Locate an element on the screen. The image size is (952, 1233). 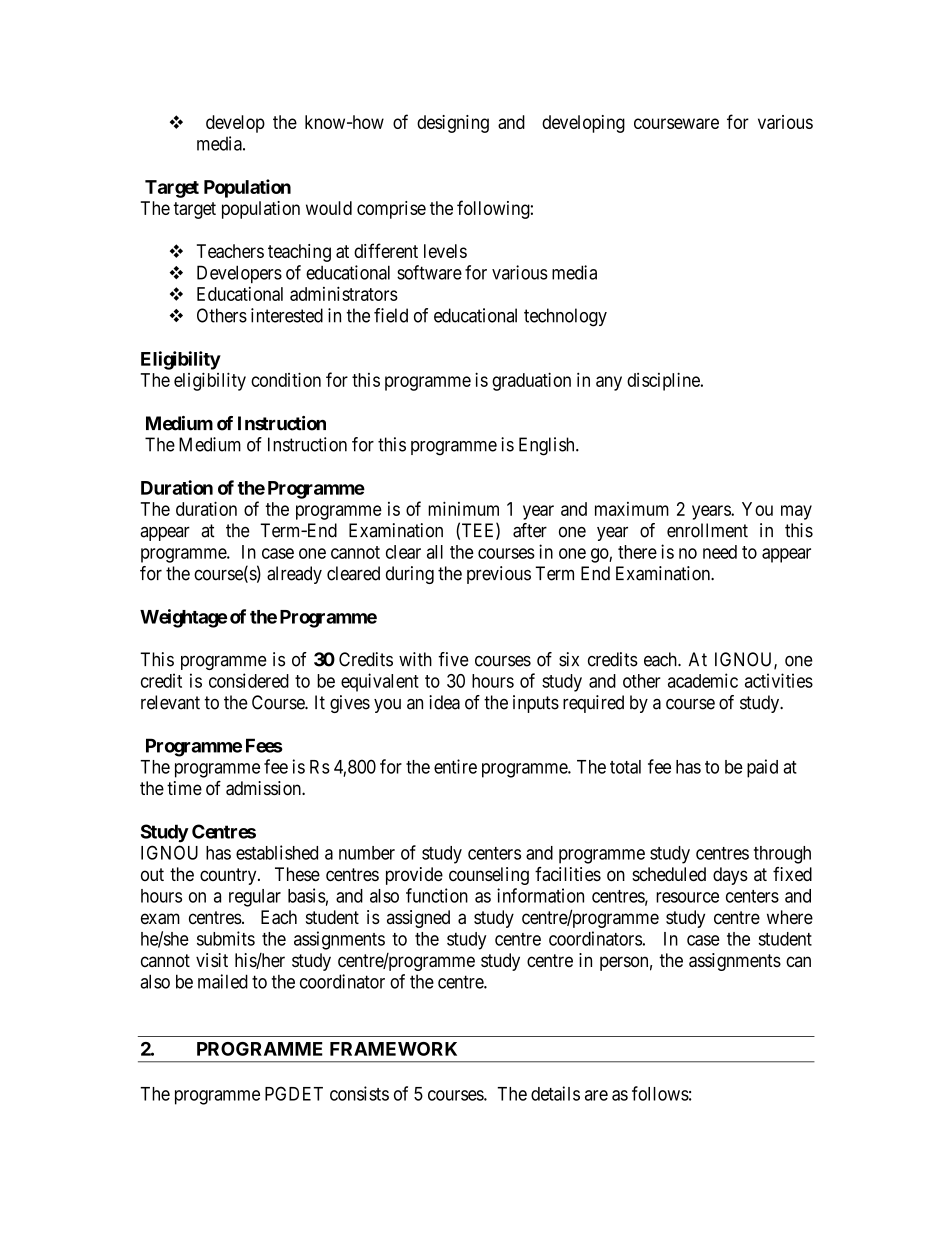
designing is located at coordinates (453, 124).
